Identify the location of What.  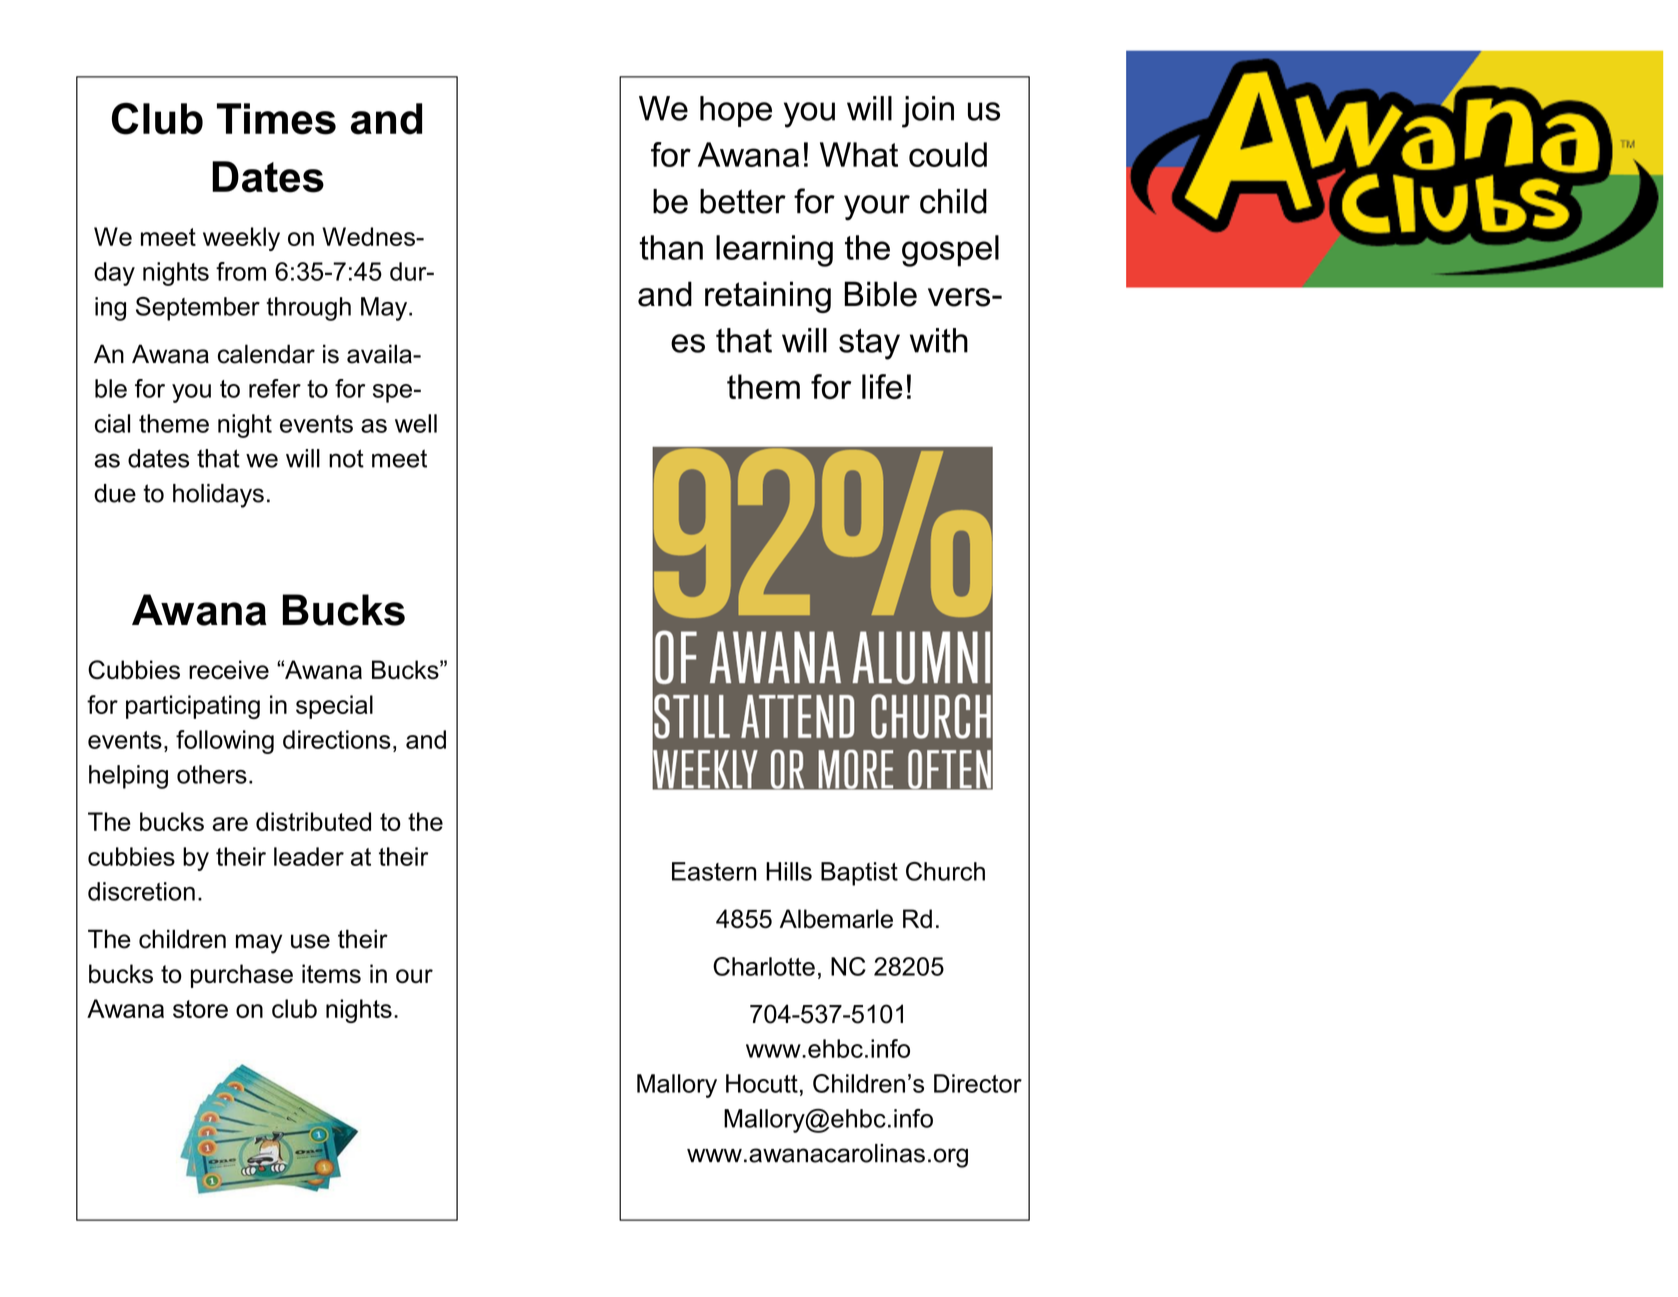
(859, 154).
